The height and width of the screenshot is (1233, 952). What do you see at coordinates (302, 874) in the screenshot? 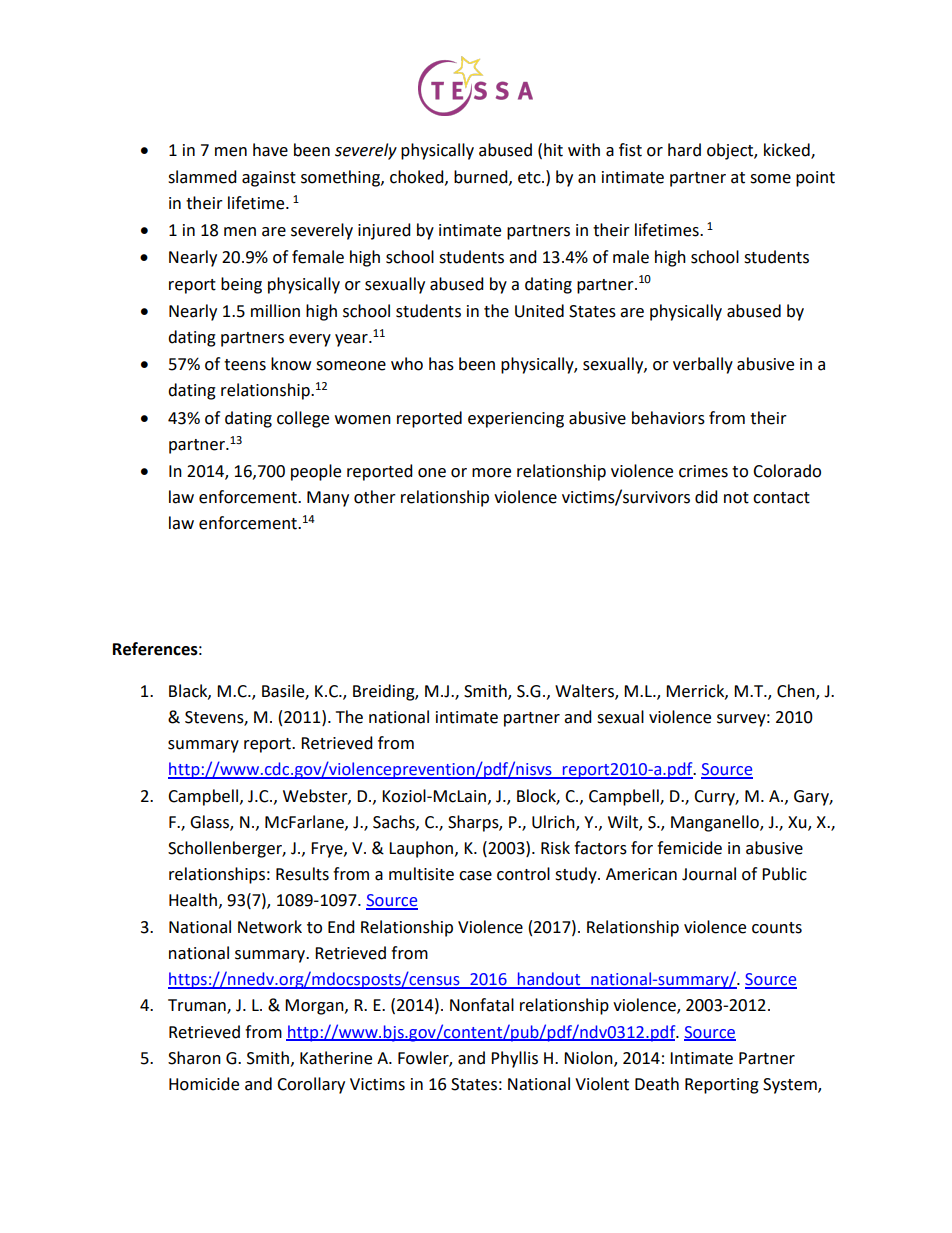
I see `Results` at bounding box center [302, 874].
